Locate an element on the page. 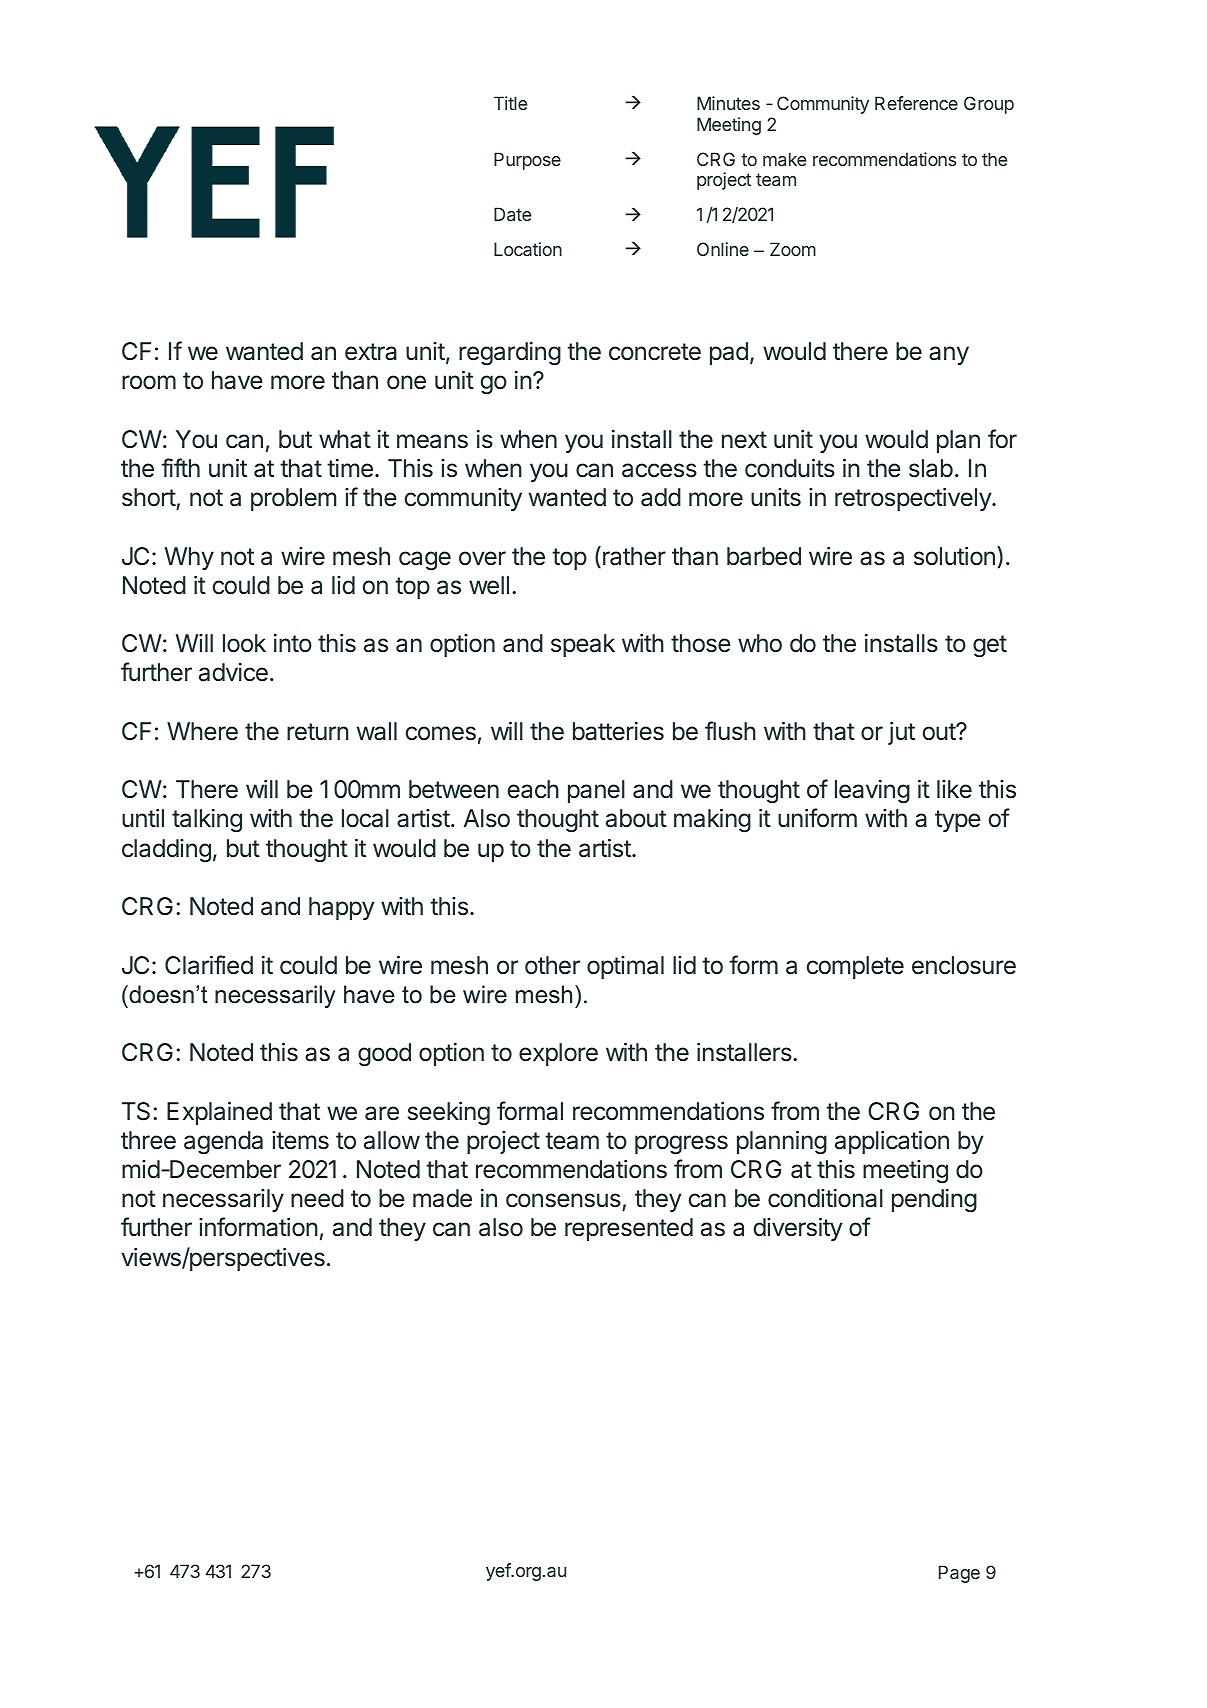 Image resolution: width=1207 pixels, height=1708 pixels. Reference is located at coordinates (916, 103).
